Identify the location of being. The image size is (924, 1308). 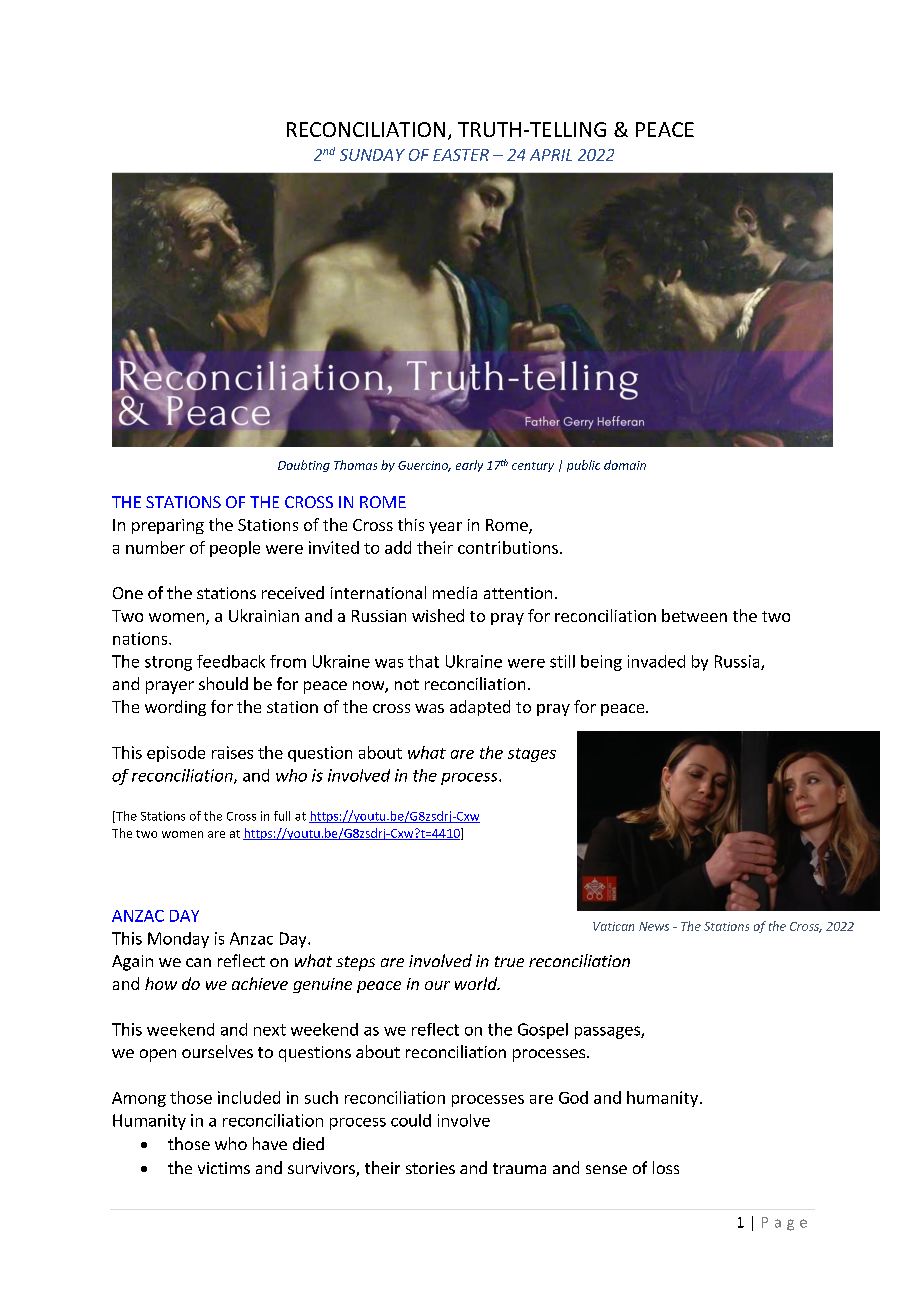
(601, 663).
